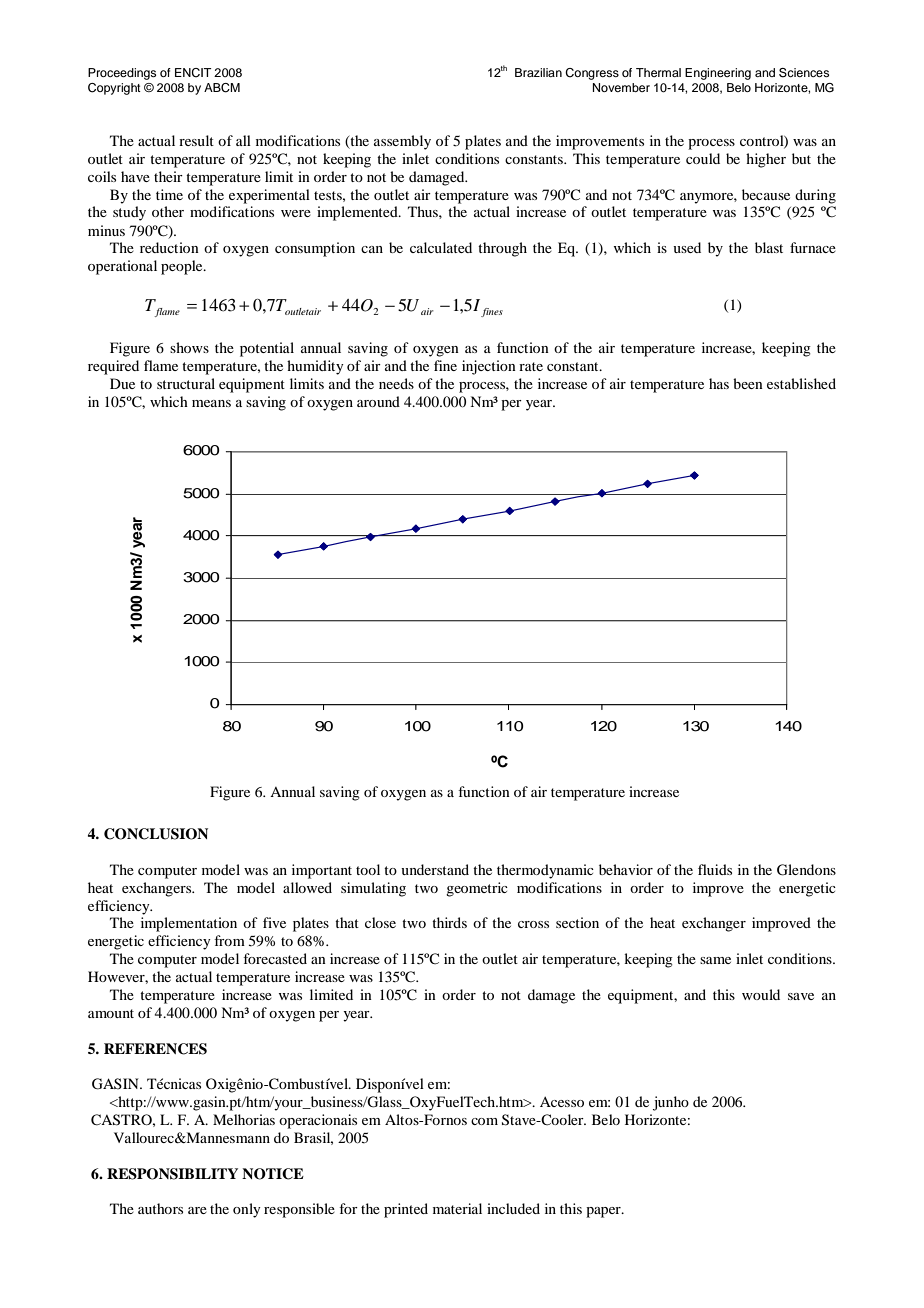 The width and height of the screenshot is (924, 1308). What do you see at coordinates (156, 834) in the screenshot?
I see `CONCLUSION` at bounding box center [156, 834].
